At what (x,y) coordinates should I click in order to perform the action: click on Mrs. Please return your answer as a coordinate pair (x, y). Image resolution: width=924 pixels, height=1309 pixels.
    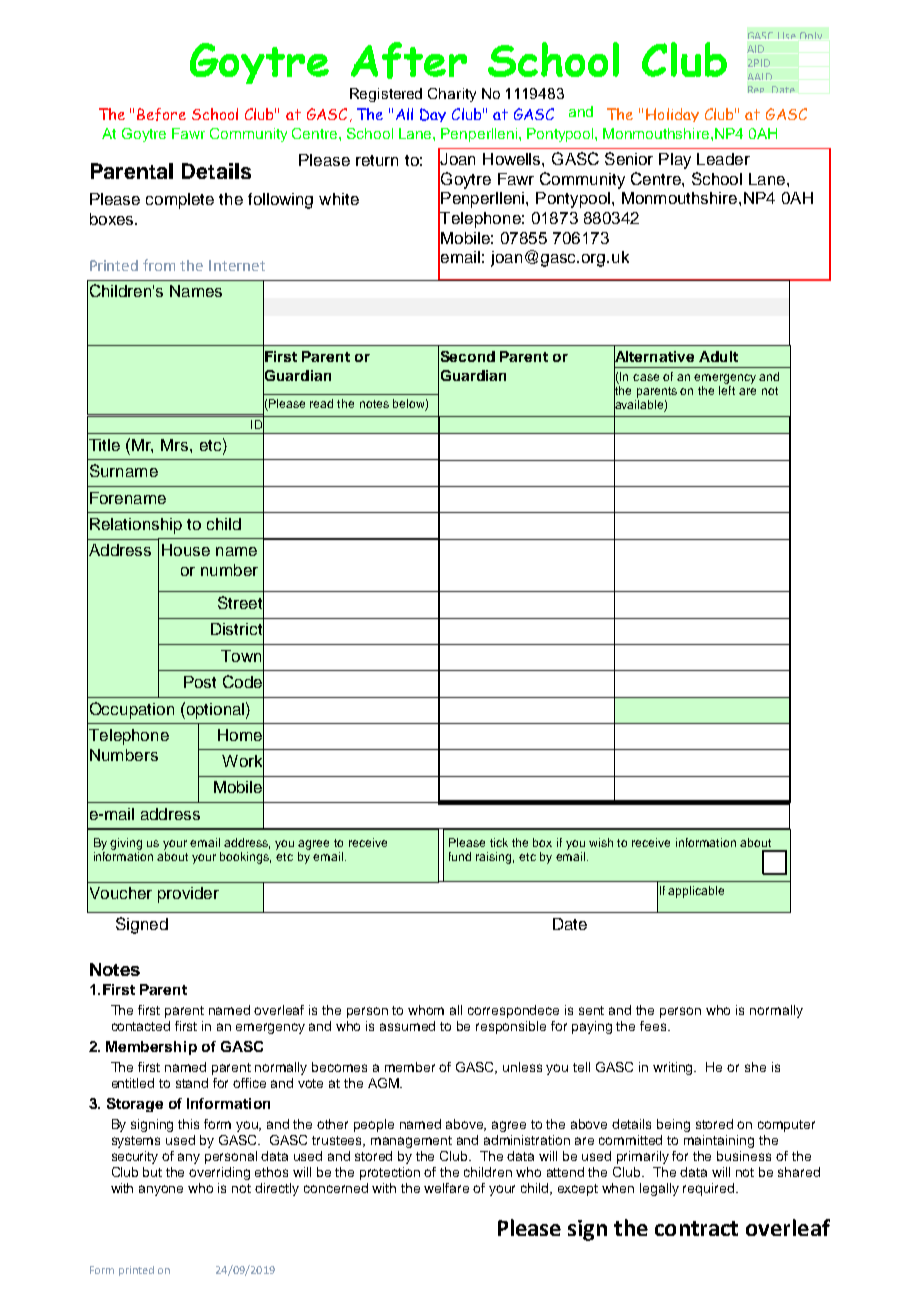
    Looking at the image, I should click on (176, 445).
